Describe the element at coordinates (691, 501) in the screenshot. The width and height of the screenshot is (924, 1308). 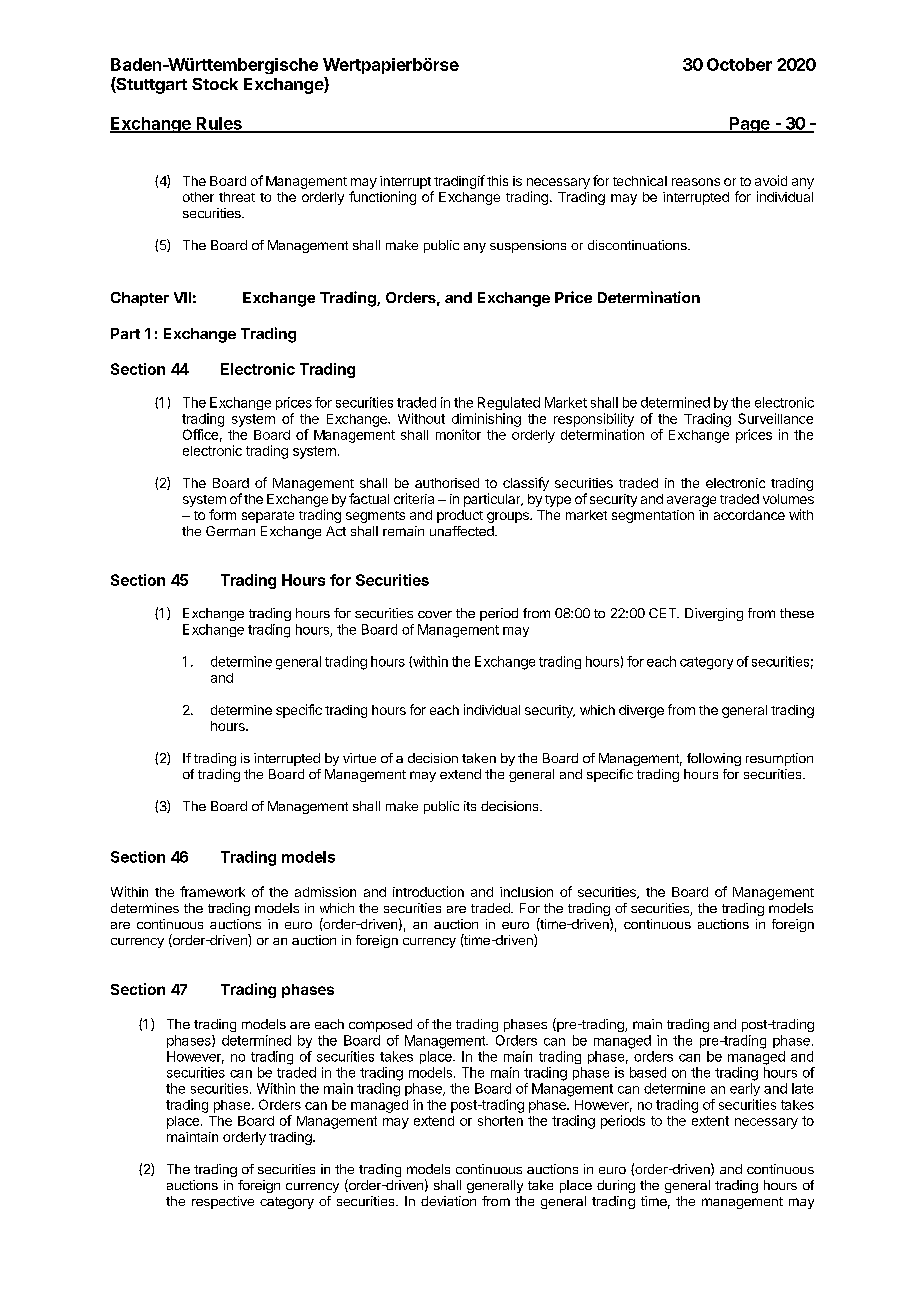
I see `average` at that location.
